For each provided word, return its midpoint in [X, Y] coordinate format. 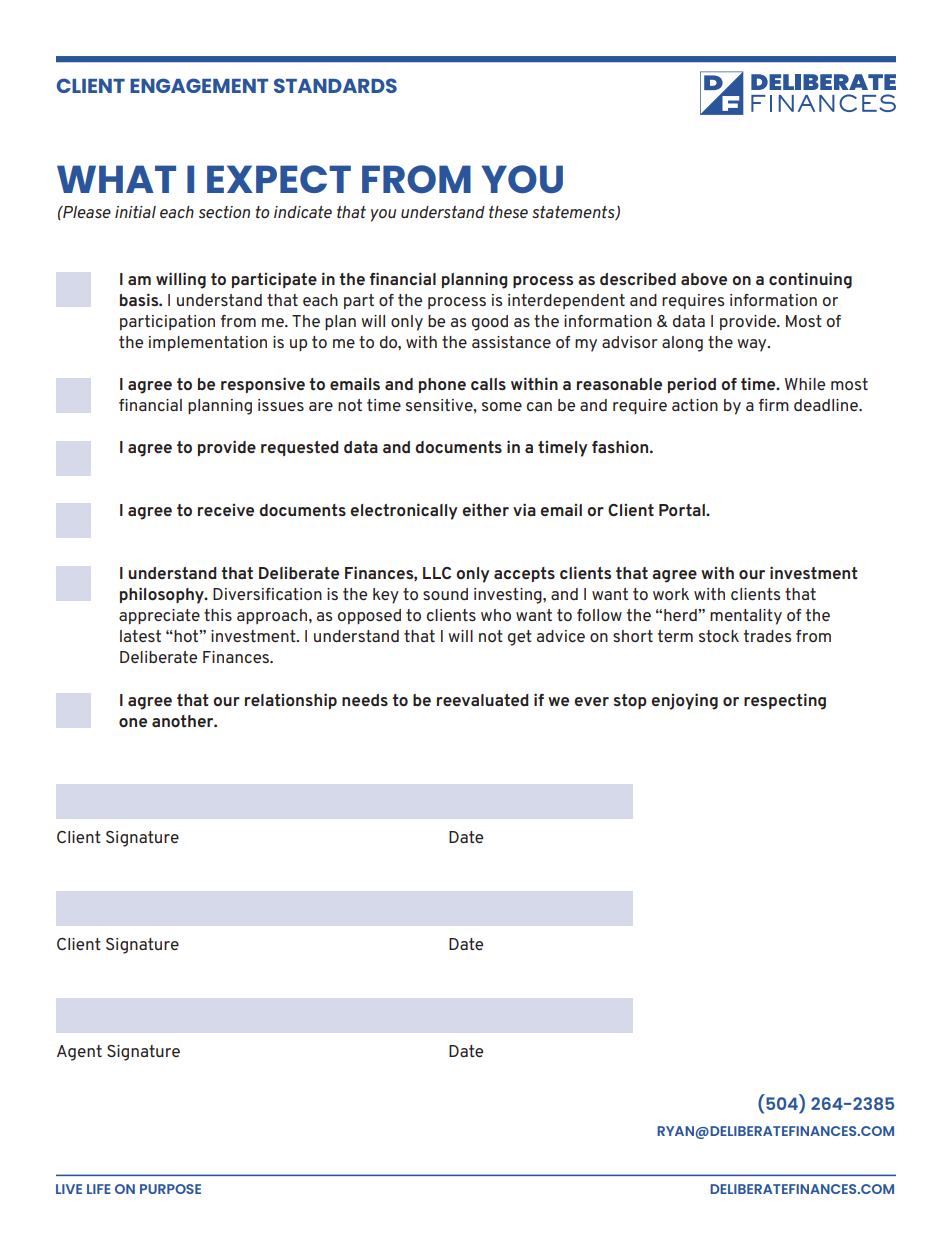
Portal [683, 510]
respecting [785, 701]
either [485, 509]
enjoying [684, 701]
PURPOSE [170, 1189]
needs [365, 700]
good [490, 323]
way [753, 345]
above [704, 279]
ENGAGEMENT [199, 85]
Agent [79, 1053]
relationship [291, 701]
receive [226, 510]
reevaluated [483, 700]
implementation [208, 343]
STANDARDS [335, 85]
